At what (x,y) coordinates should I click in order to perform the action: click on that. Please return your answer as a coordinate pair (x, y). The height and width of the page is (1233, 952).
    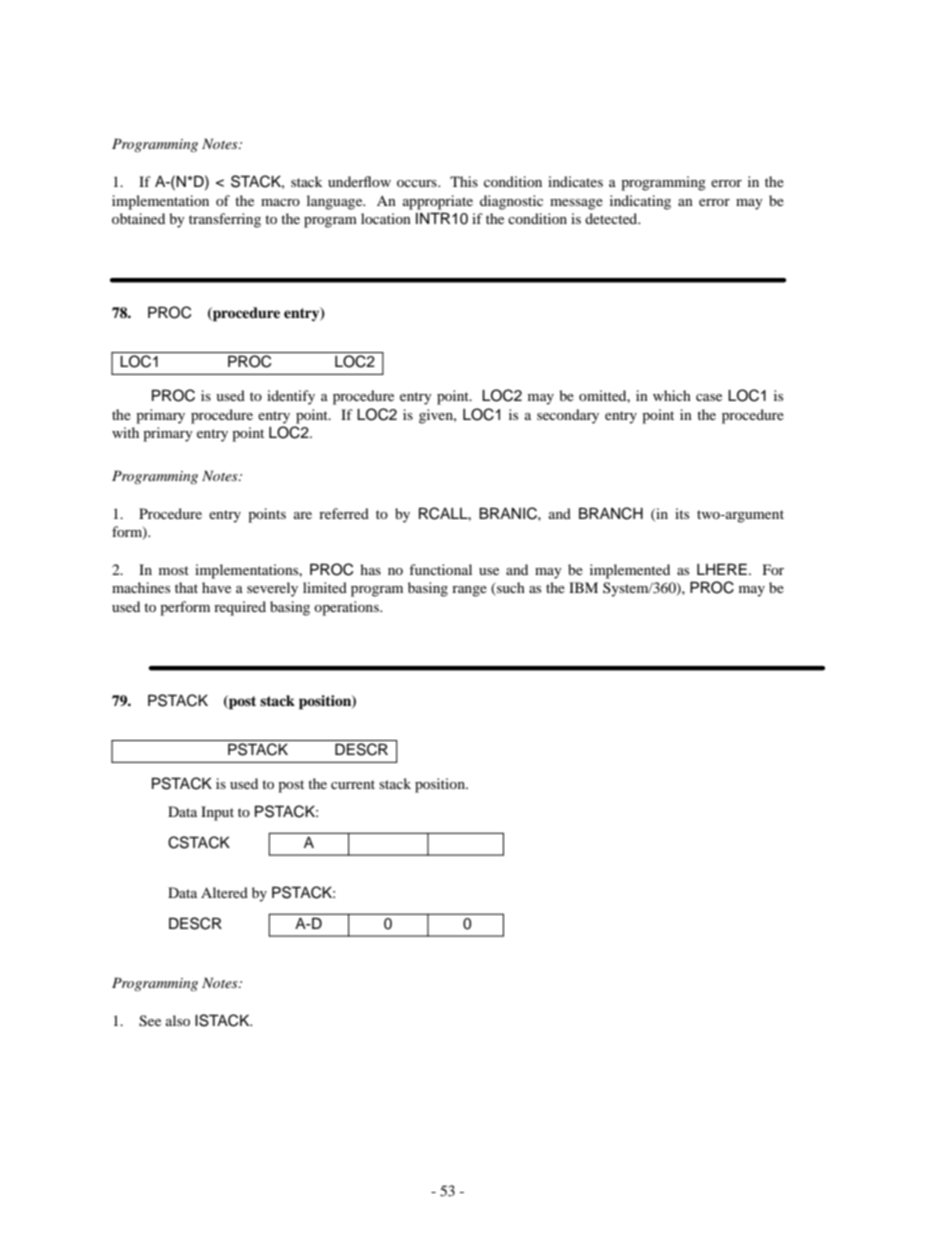
    Looking at the image, I should click on (186, 587).
